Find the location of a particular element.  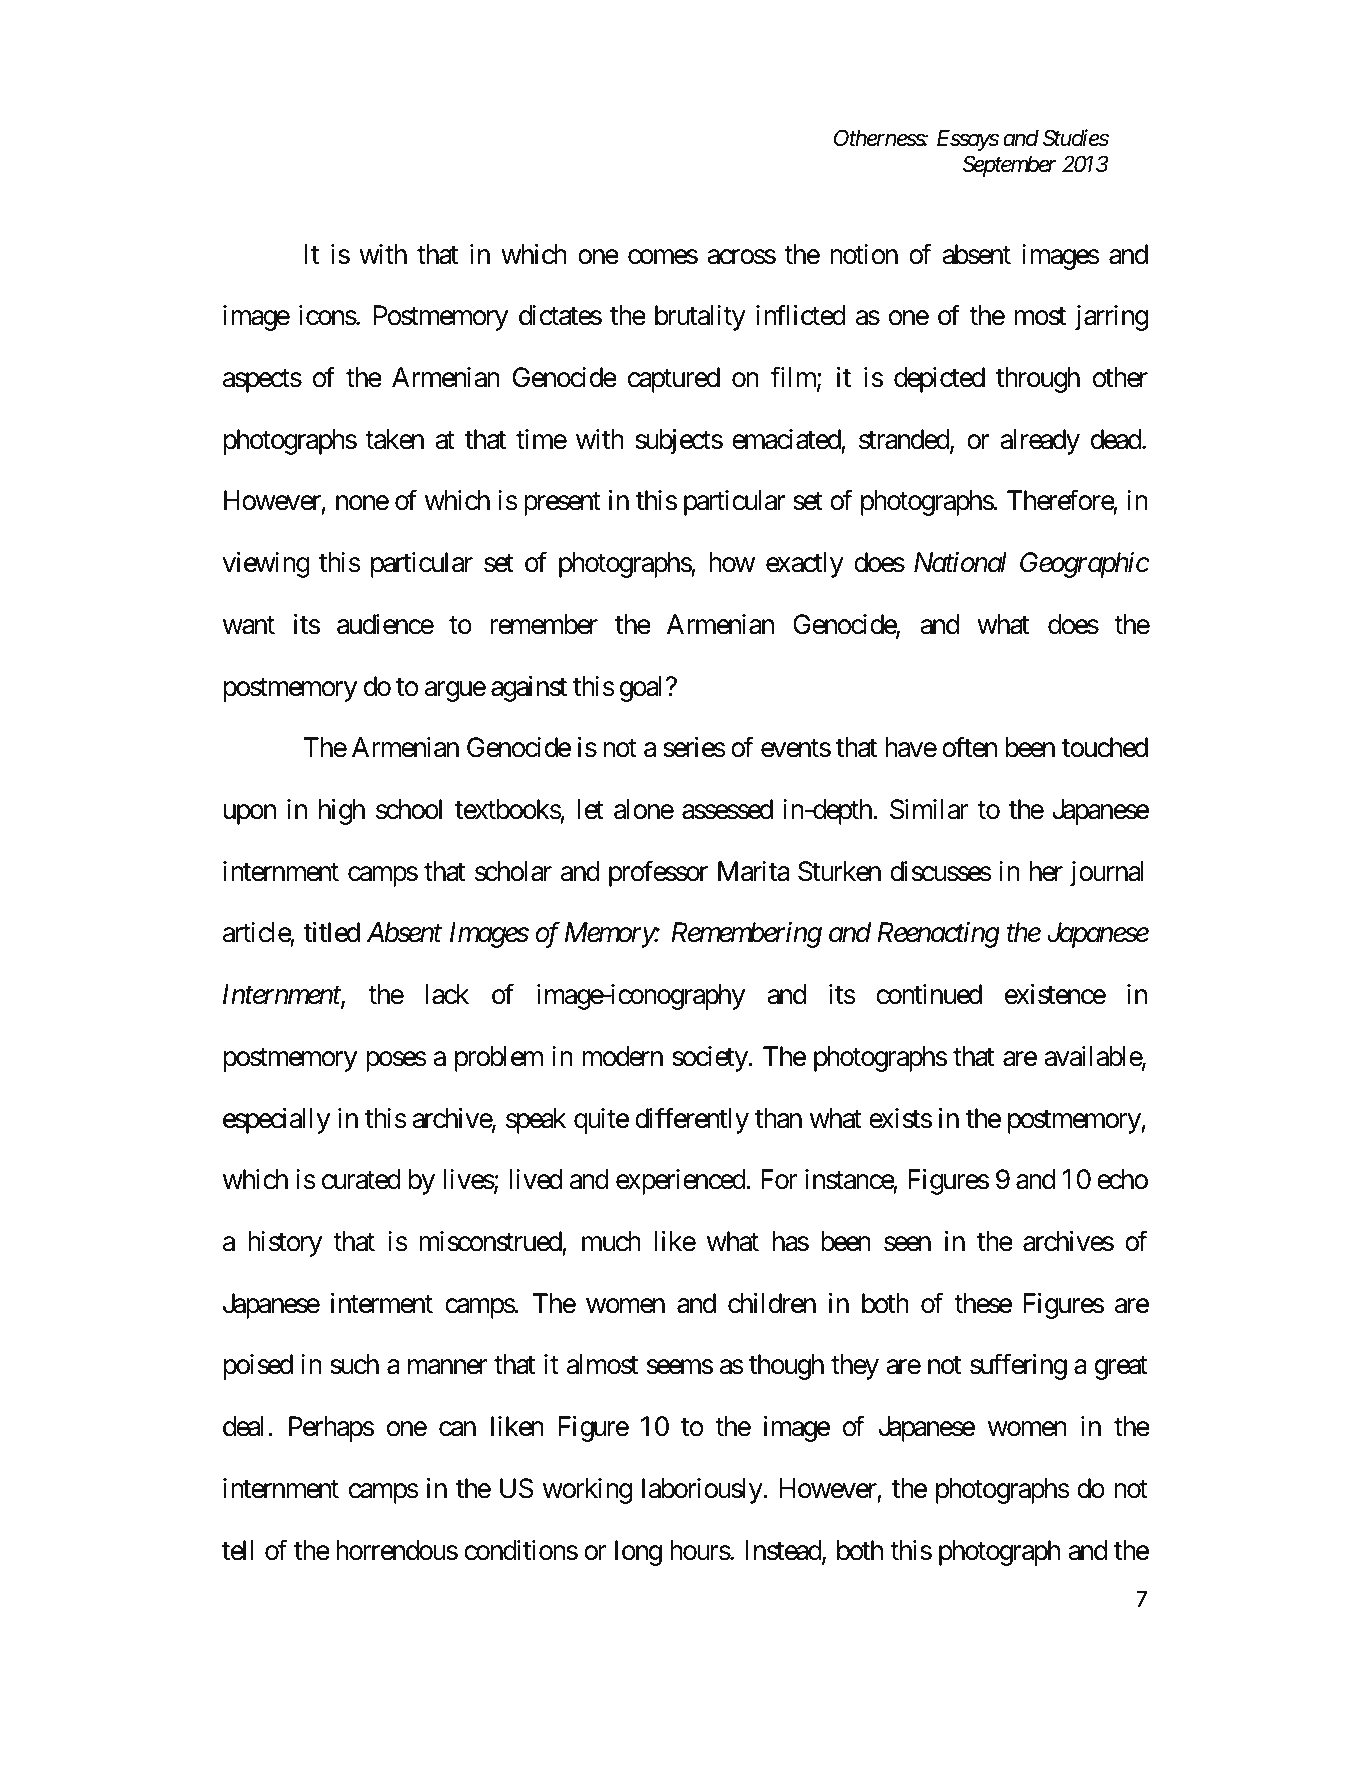

present is located at coordinates (562, 504).
